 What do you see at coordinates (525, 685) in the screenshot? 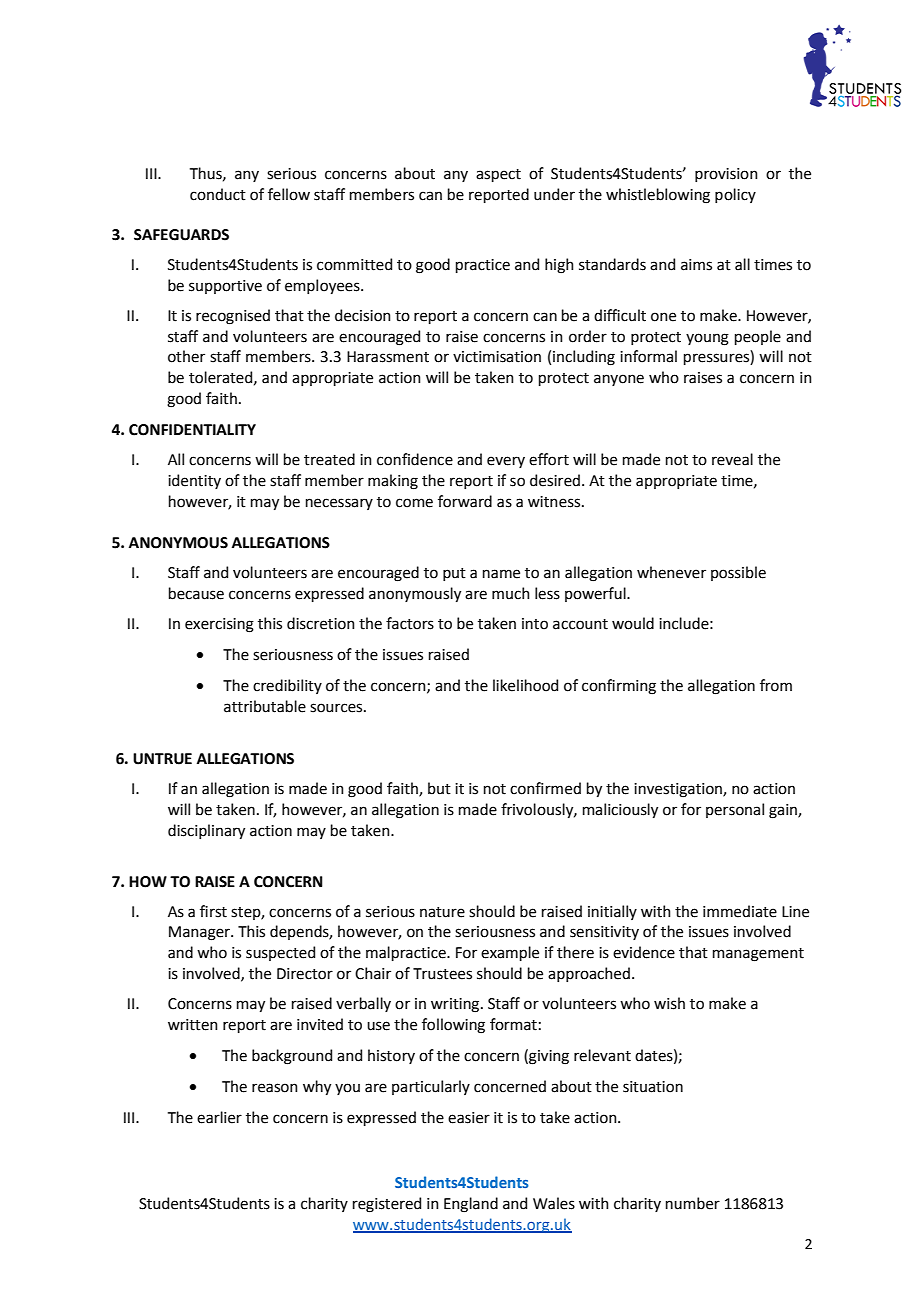
I see `likelihood` at bounding box center [525, 685].
